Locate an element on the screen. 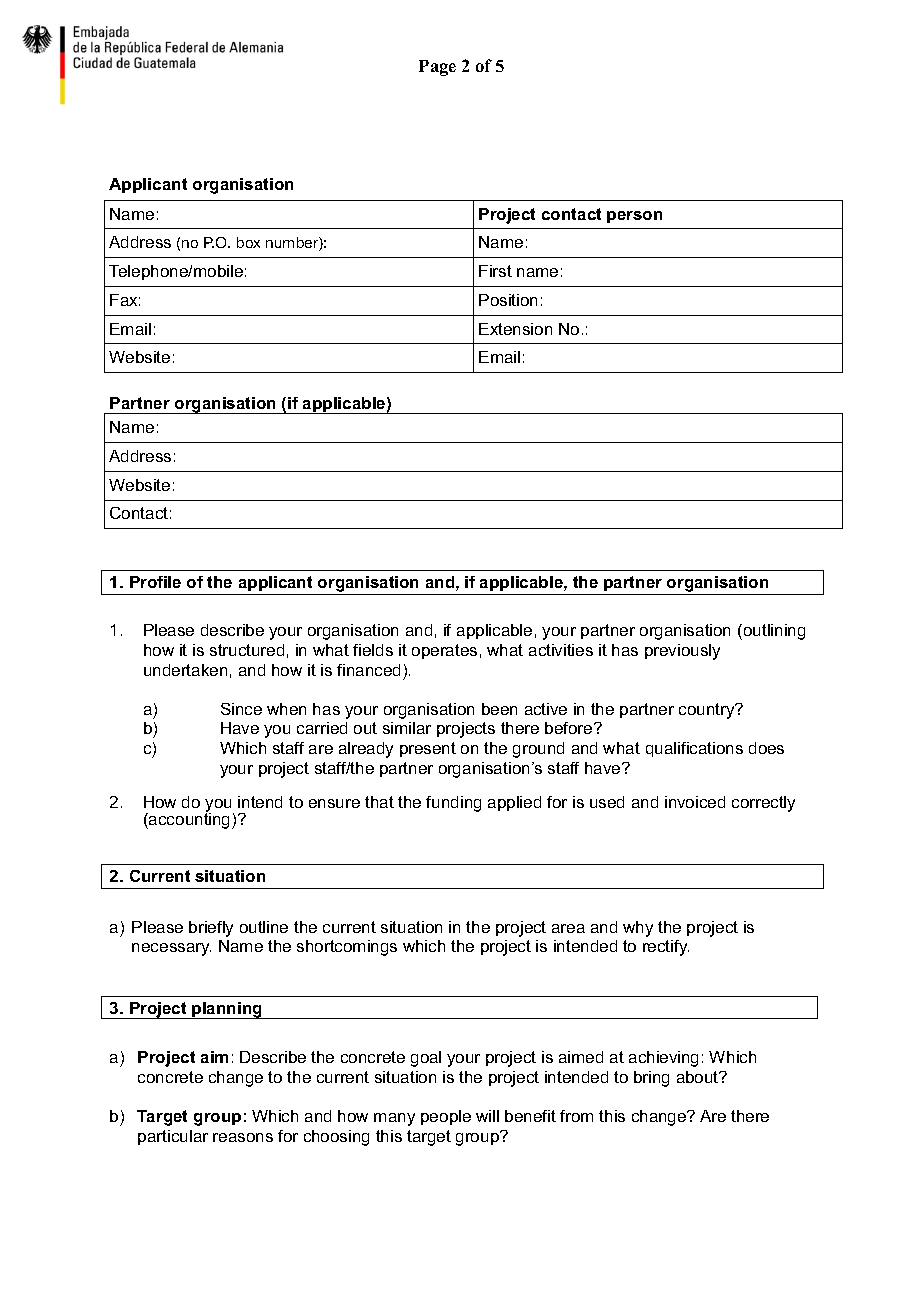 The image size is (924, 1308). Extension is located at coordinates (515, 329).
